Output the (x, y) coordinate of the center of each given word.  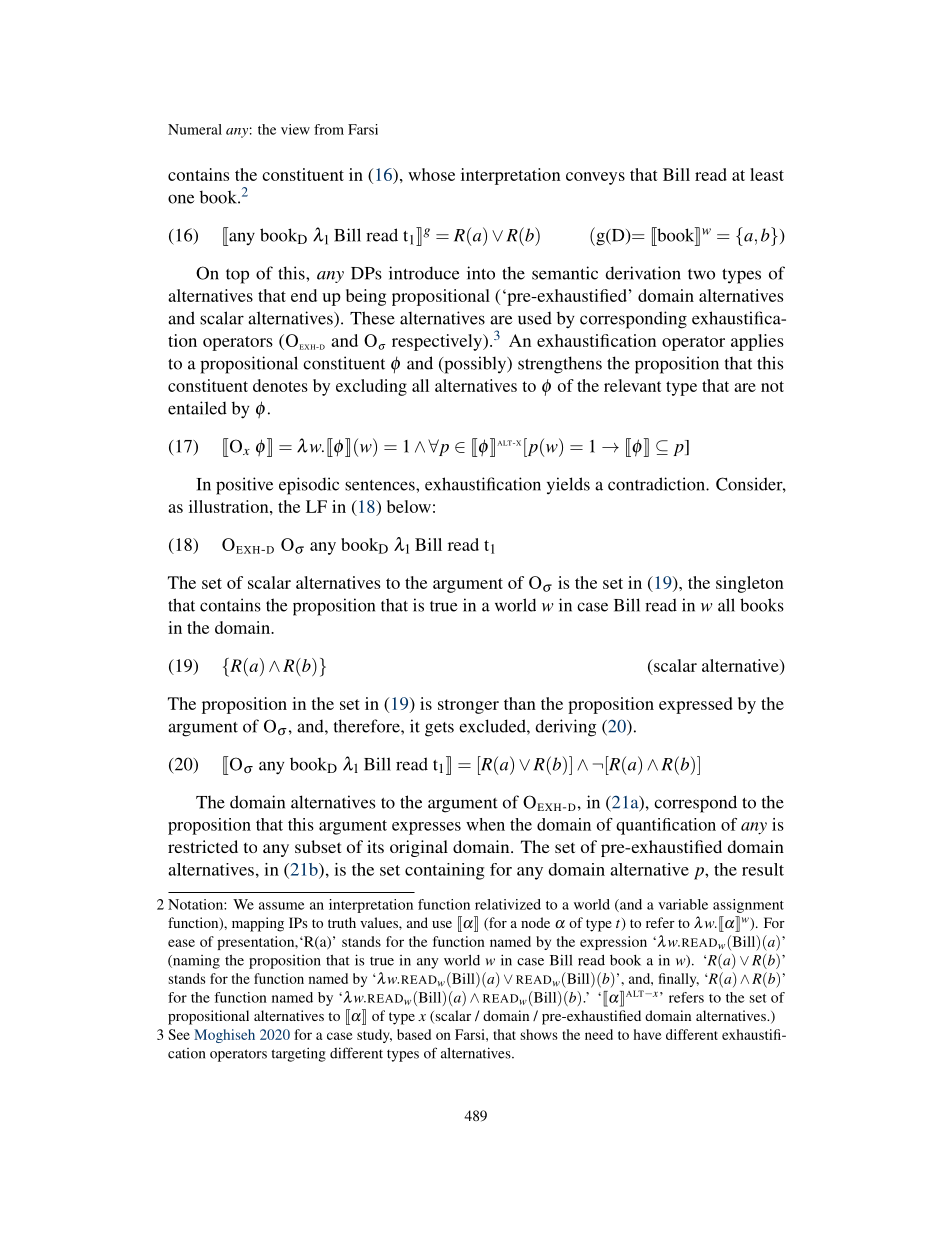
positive (244, 486)
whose (431, 174)
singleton (750, 584)
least (767, 174)
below (409, 506)
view (295, 129)
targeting (298, 1054)
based (414, 1034)
